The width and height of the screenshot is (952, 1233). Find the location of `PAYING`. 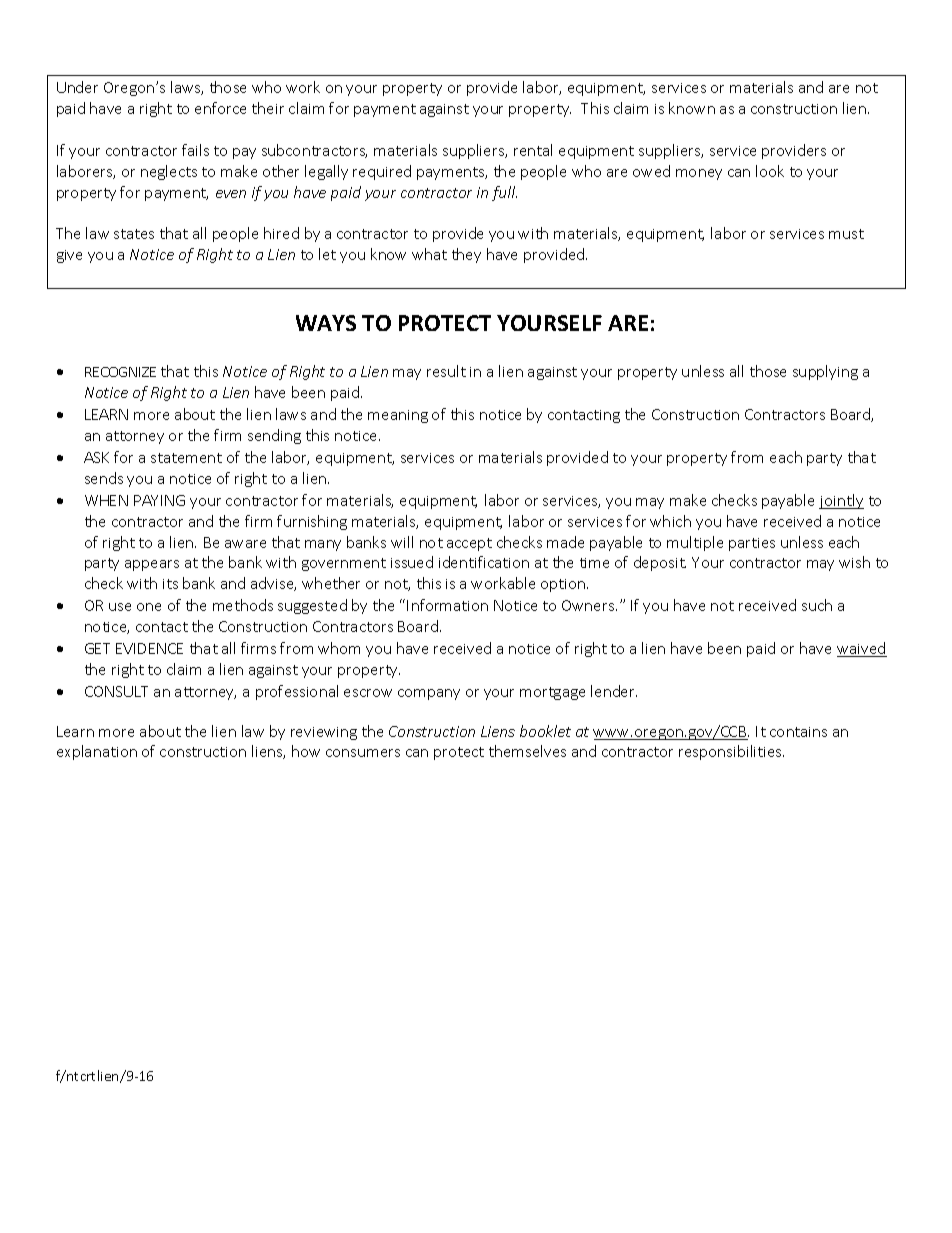

PAYING is located at coordinates (159, 500).
